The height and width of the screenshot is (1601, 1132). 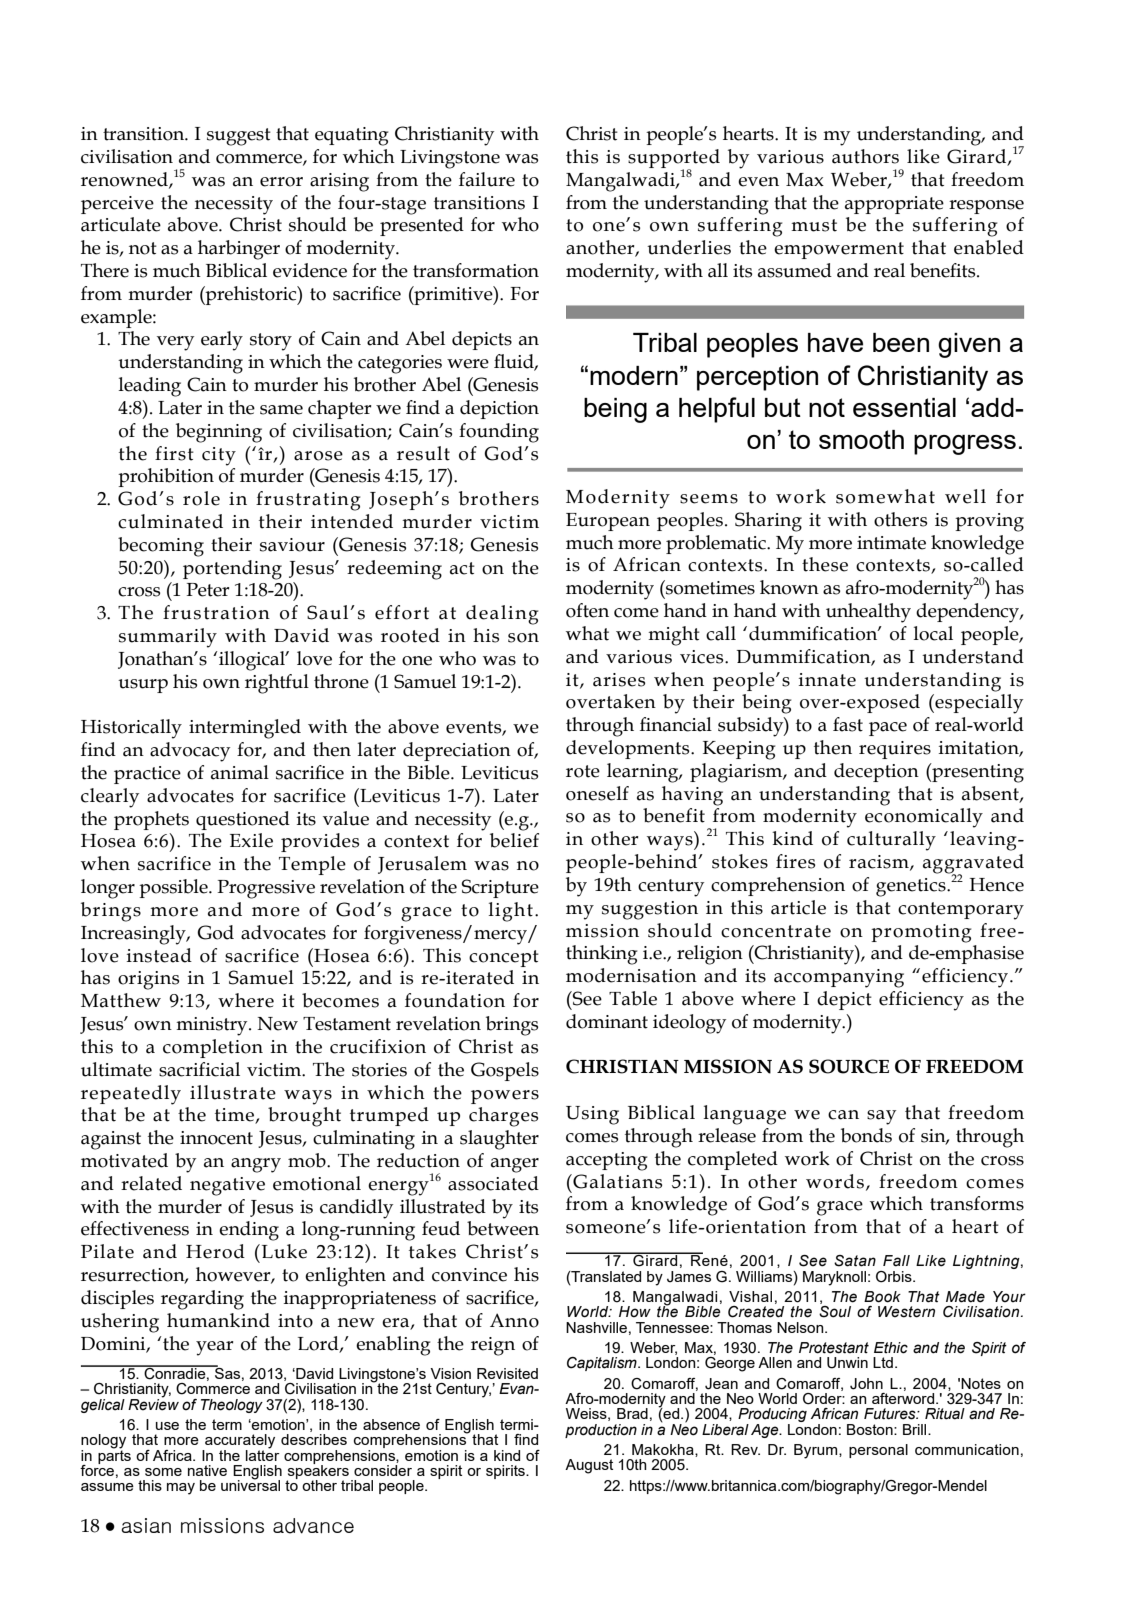 What do you see at coordinates (589, 1466) in the screenshot?
I see `August` at bounding box center [589, 1466].
